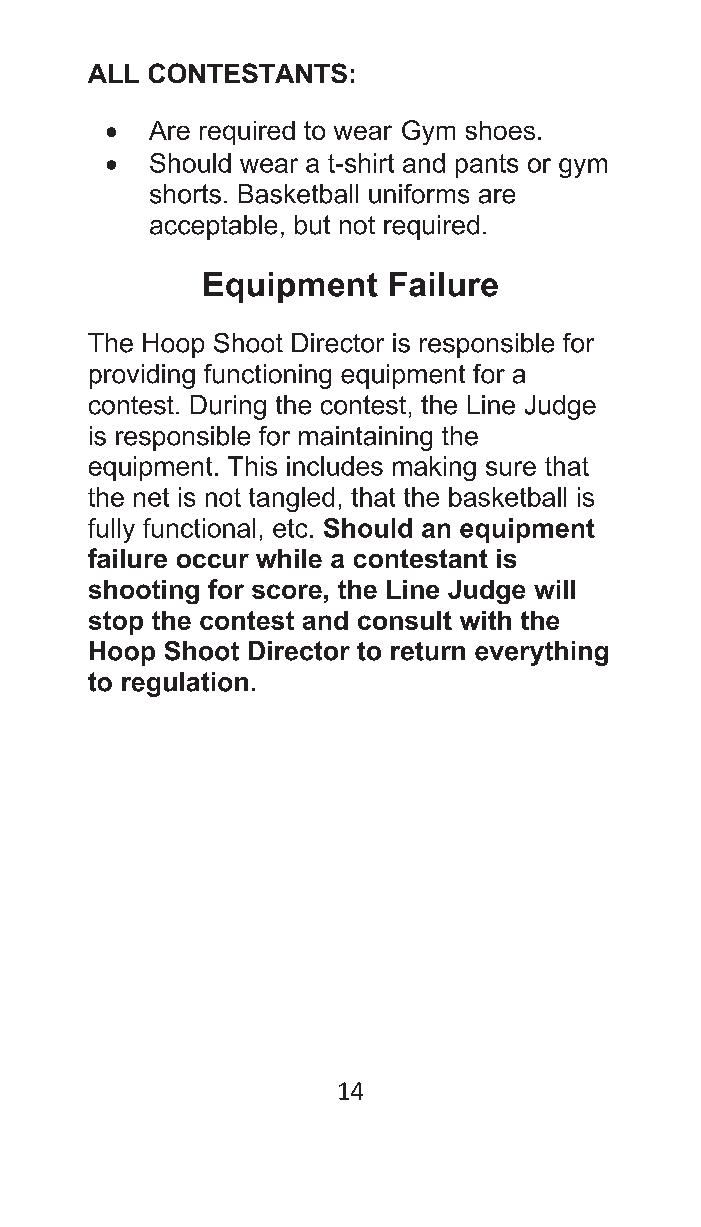  Describe the element at coordinates (511, 468) in the screenshot. I see `sure` at that location.
